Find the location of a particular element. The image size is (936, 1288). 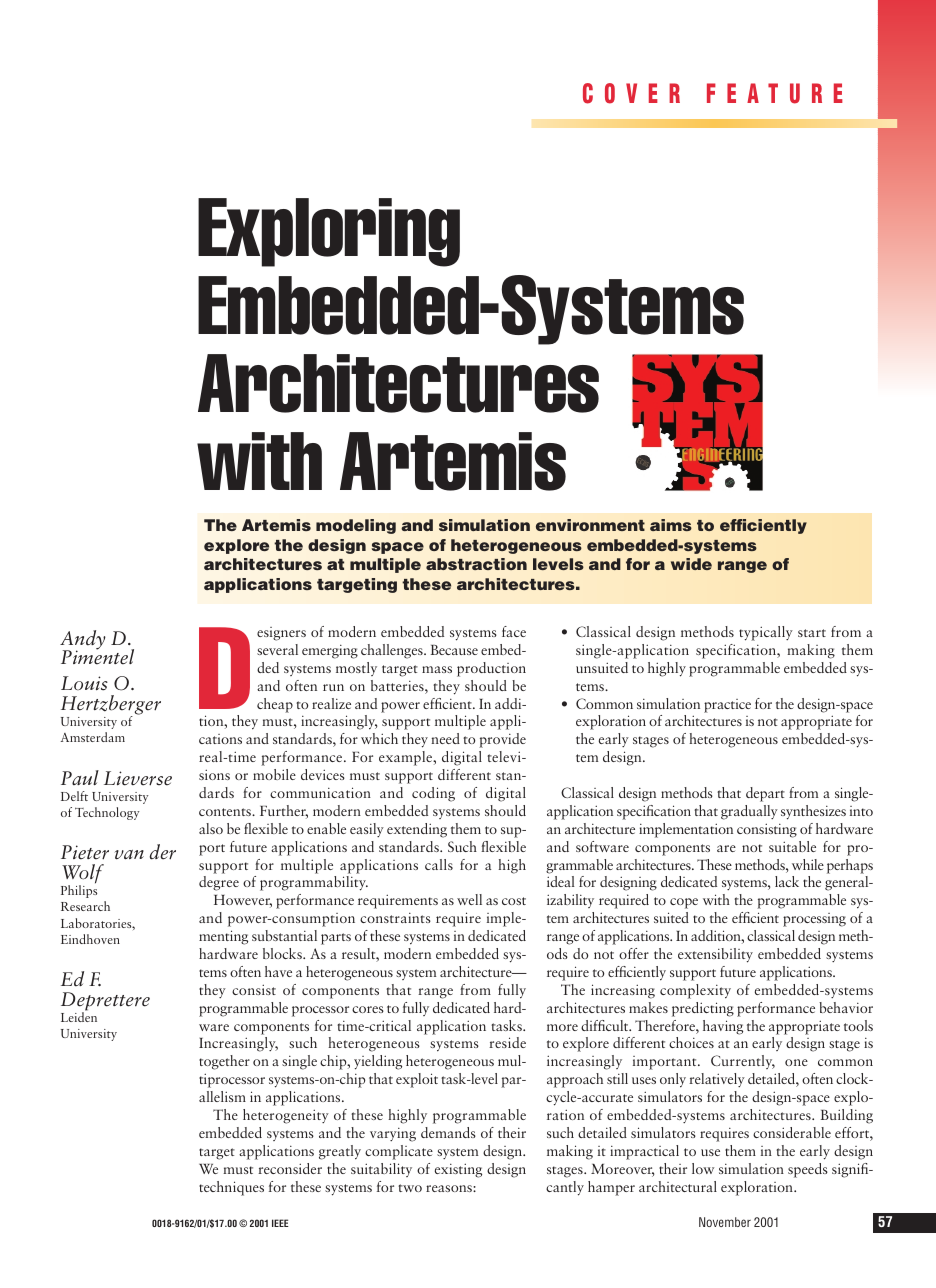

typically is located at coordinates (766, 633).
